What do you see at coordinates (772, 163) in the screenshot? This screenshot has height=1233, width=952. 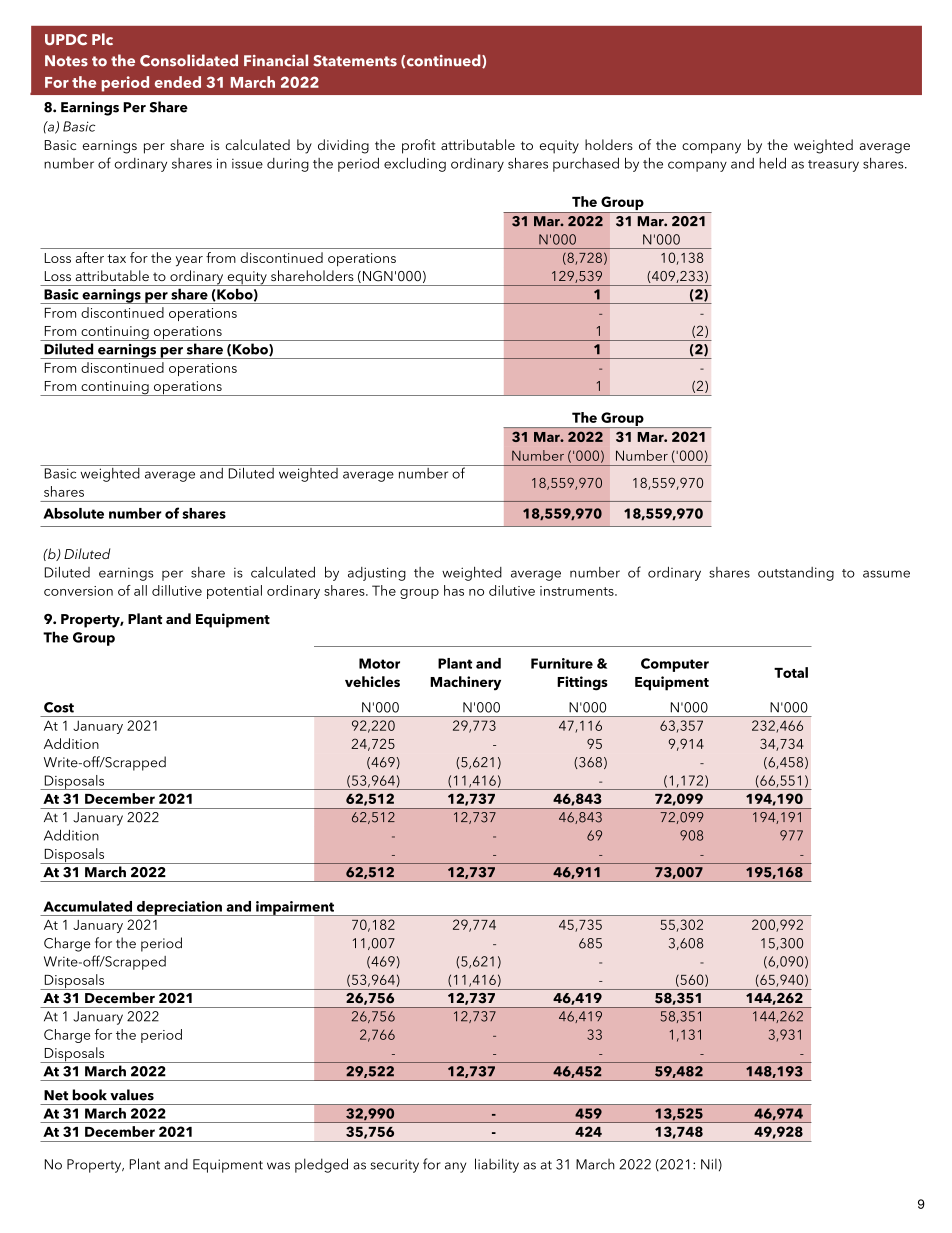 I see `held` at bounding box center [772, 163].
